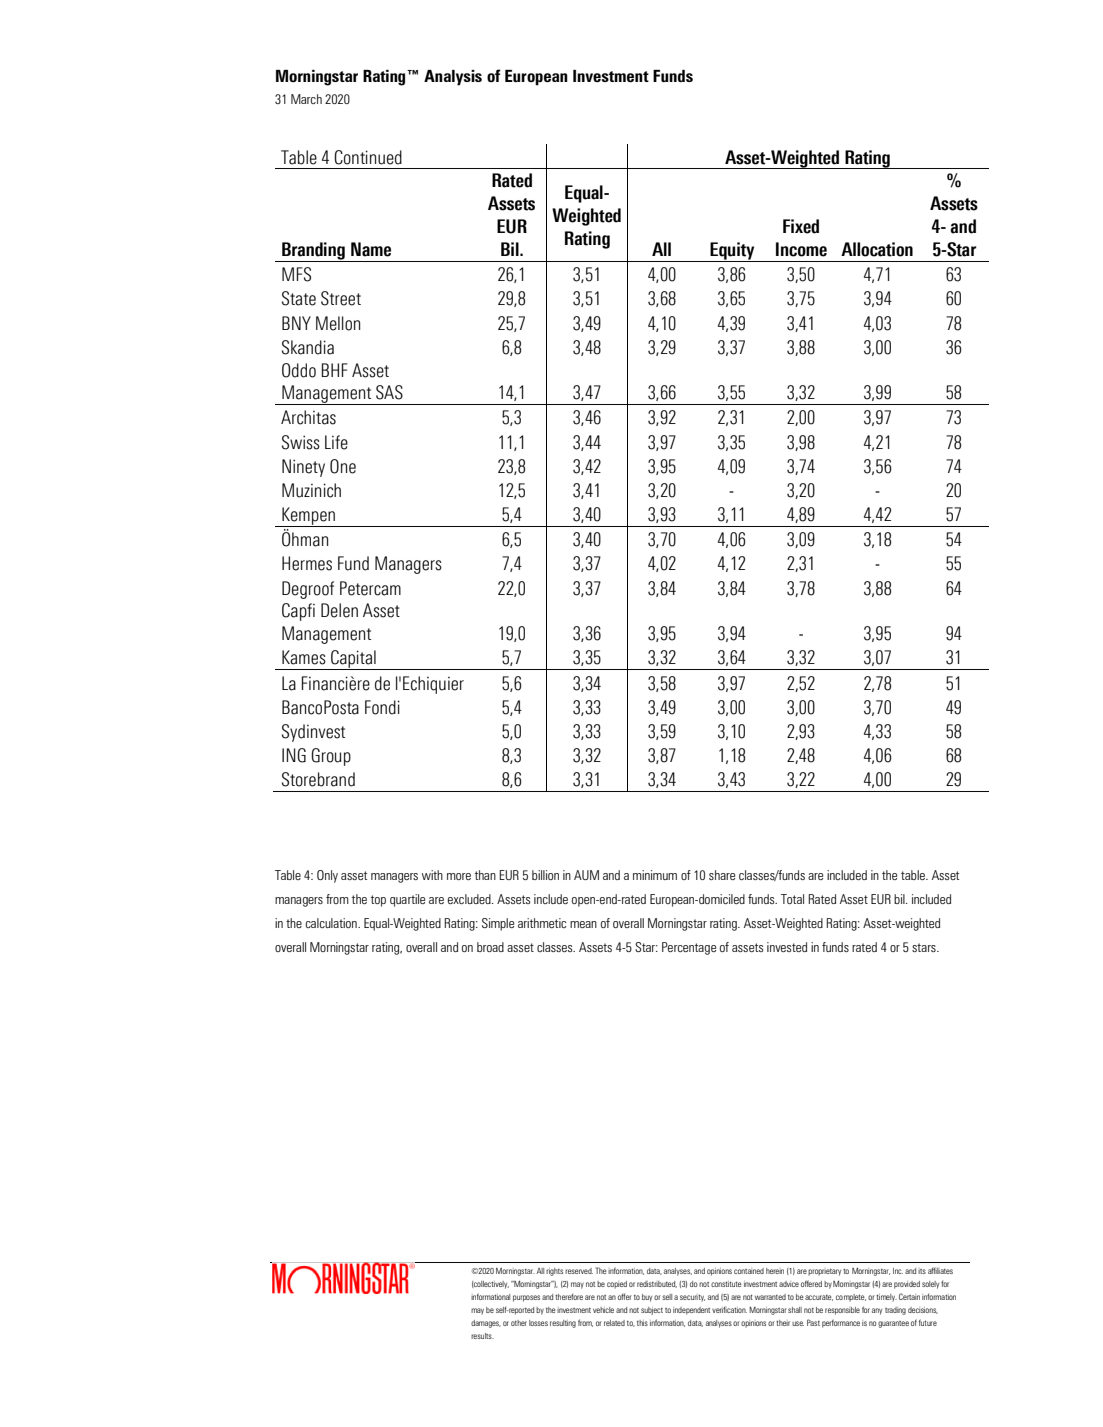 The image size is (1103, 1427). What do you see at coordinates (792, 899) in the screenshot?
I see `Total` at bounding box center [792, 899].
